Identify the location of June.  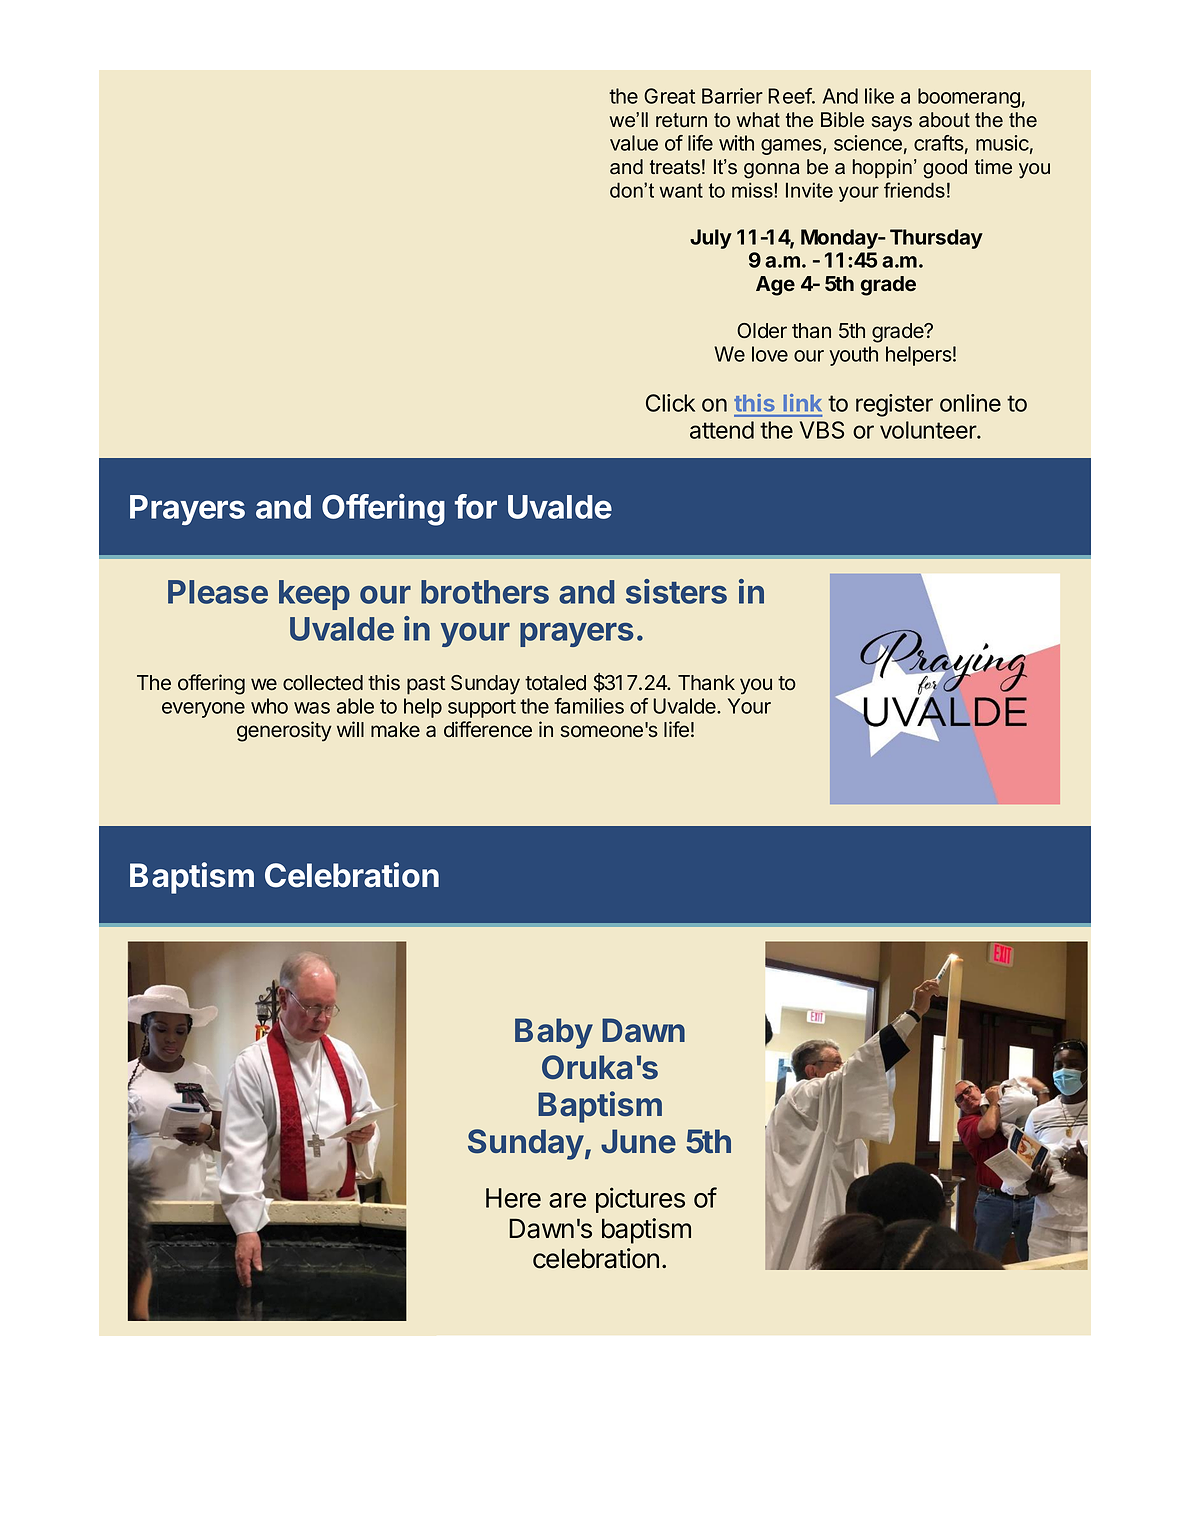
(638, 1141).
